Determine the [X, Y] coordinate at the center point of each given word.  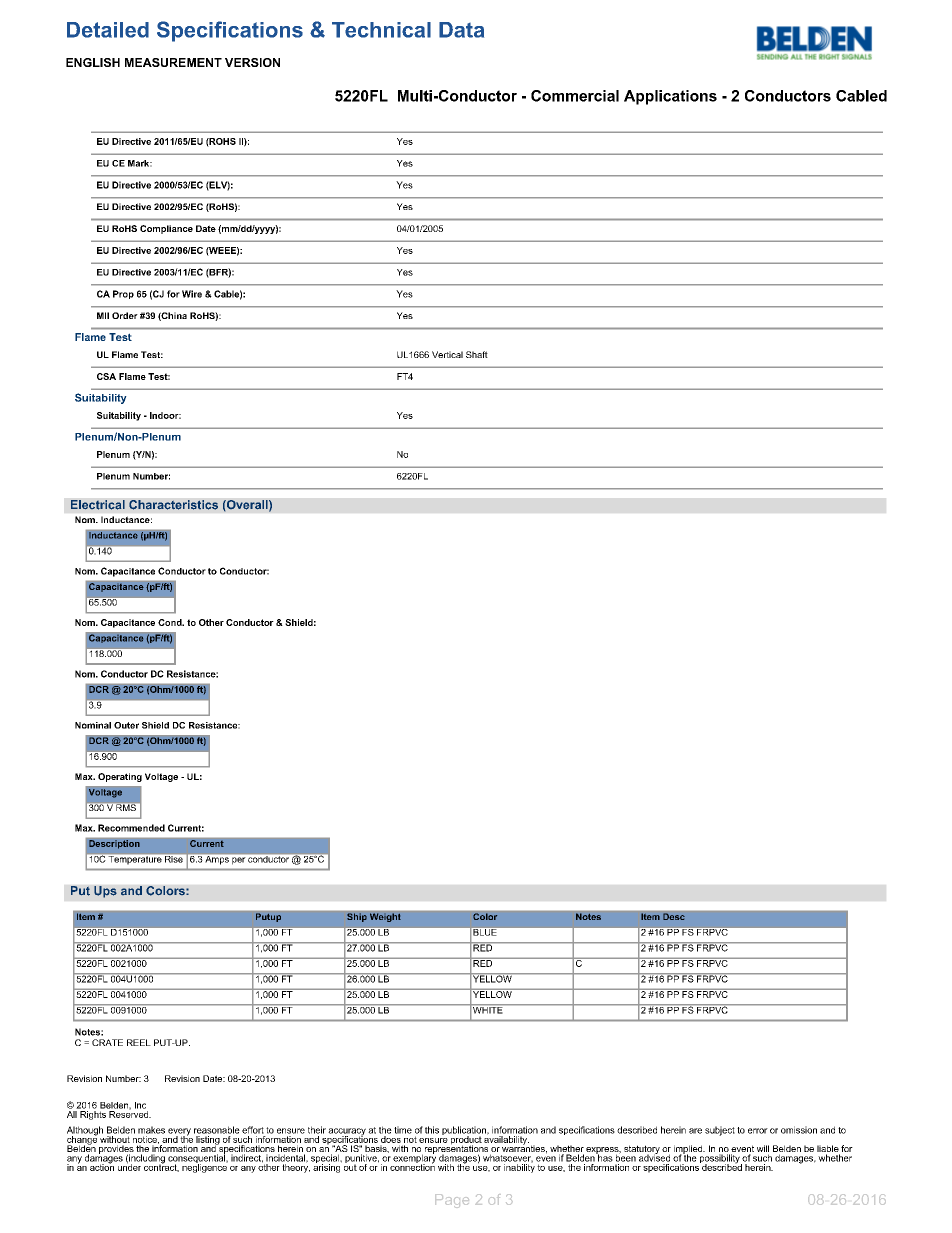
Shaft [477, 354]
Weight [385, 917]
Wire [192, 294]
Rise [174, 858]
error [758, 1131]
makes [151, 1130]
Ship [357, 917]
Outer [126, 725]
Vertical [447, 354]
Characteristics [173, 505]
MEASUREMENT [173, 62]
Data [461, 30]
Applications [670, 97]
